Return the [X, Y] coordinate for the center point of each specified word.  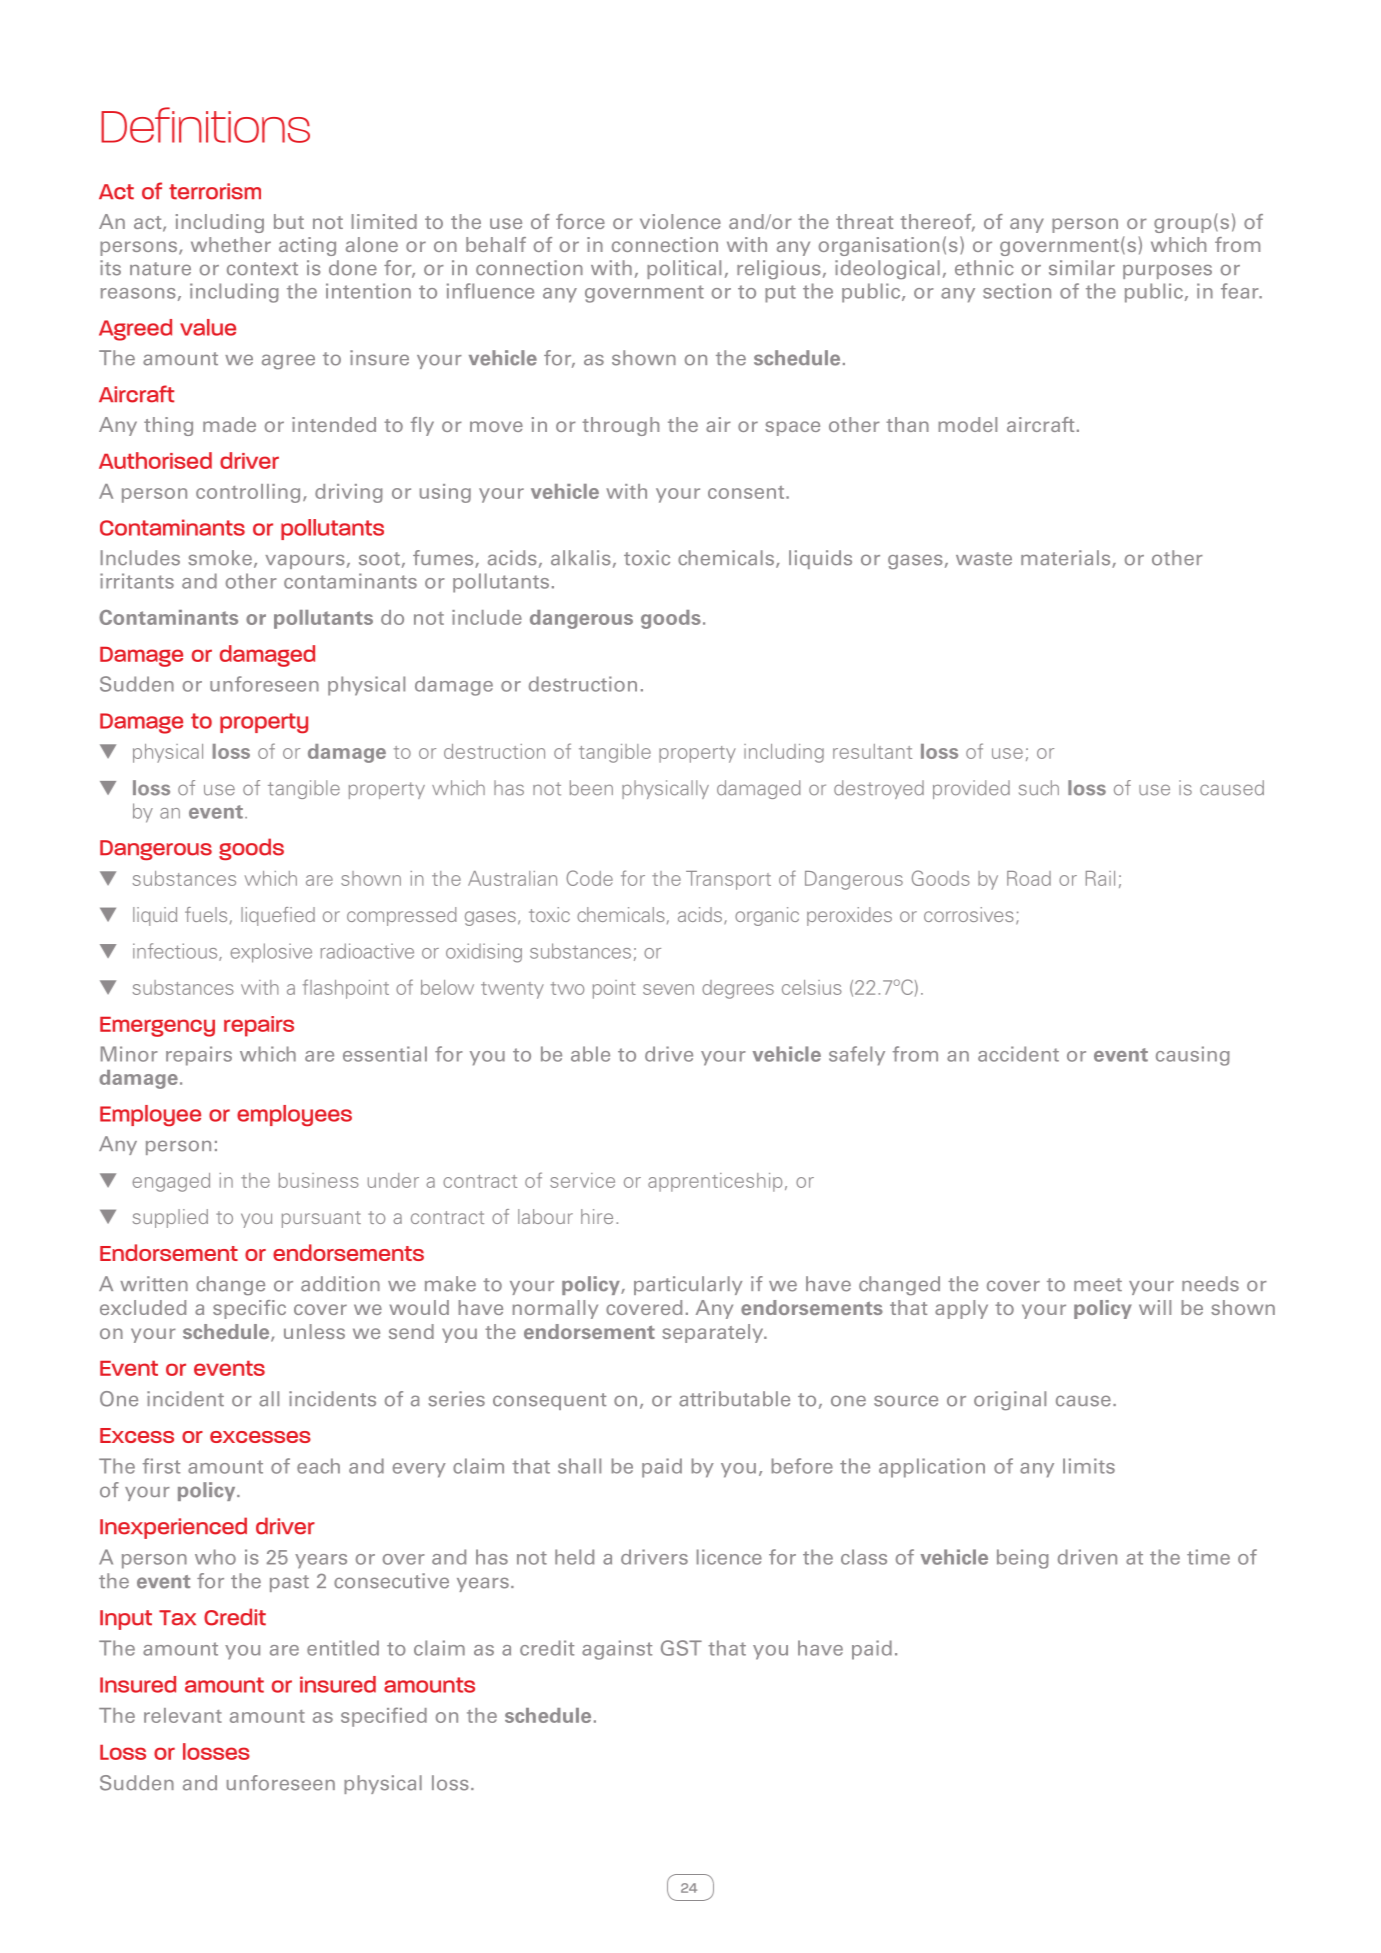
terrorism [215, 191]
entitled [343, 1648]
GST [681, 1648]
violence [680, 221]
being [1023, 1559]
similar [1082, 268]
